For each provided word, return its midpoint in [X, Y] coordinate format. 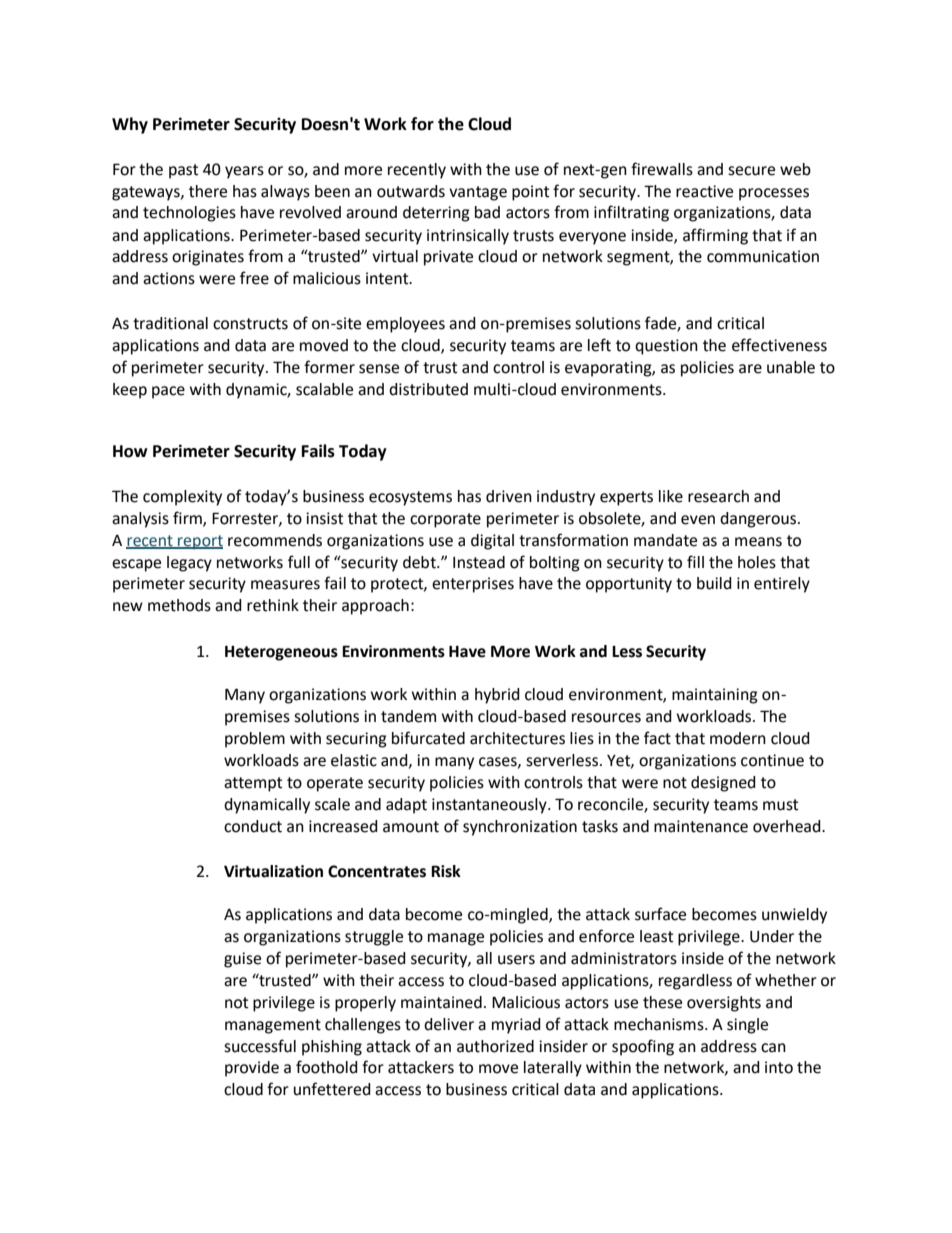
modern [738, 738]
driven [509, 496]
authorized [495, 1046]
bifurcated [428, 738]
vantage [478, 193]
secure [751, 171]
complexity [182, 498]
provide [252, 1069]
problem [255, 740]
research [718, 496]
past [183, 171]
